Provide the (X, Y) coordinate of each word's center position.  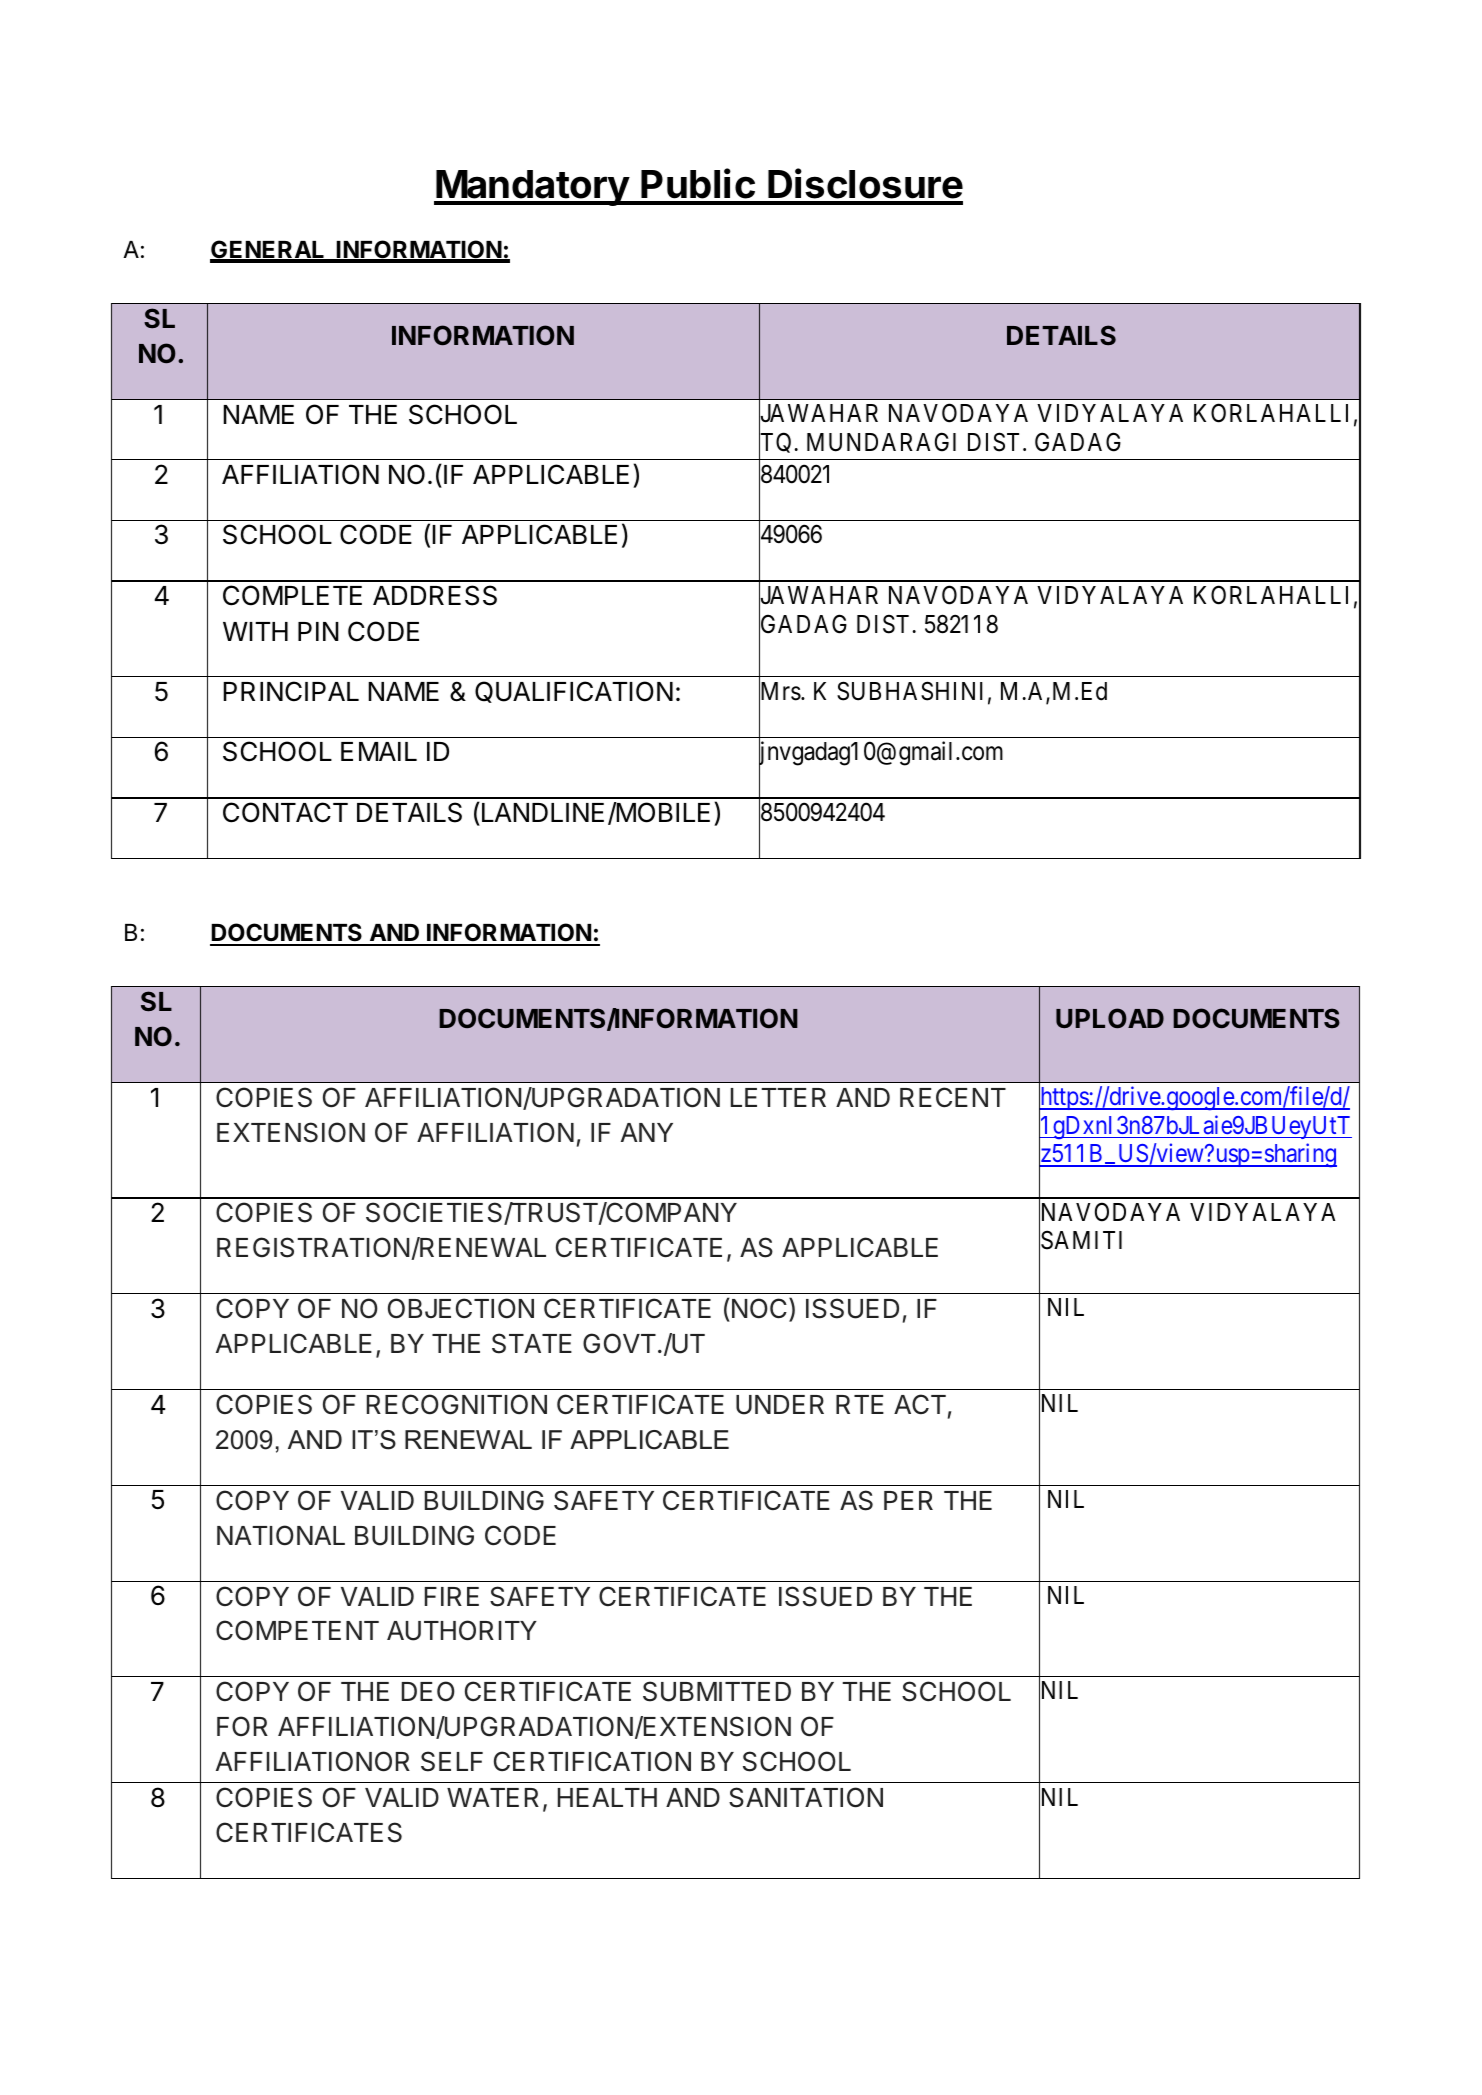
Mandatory (532, 188)
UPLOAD (1110, 1018)
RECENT (953, 1097)
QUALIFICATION (574, 692)
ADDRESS (435, 595)
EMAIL (379, 751)
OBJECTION (461, 1308)
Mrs (780, 692)
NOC (758, 1308)
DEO (428, 1691)
